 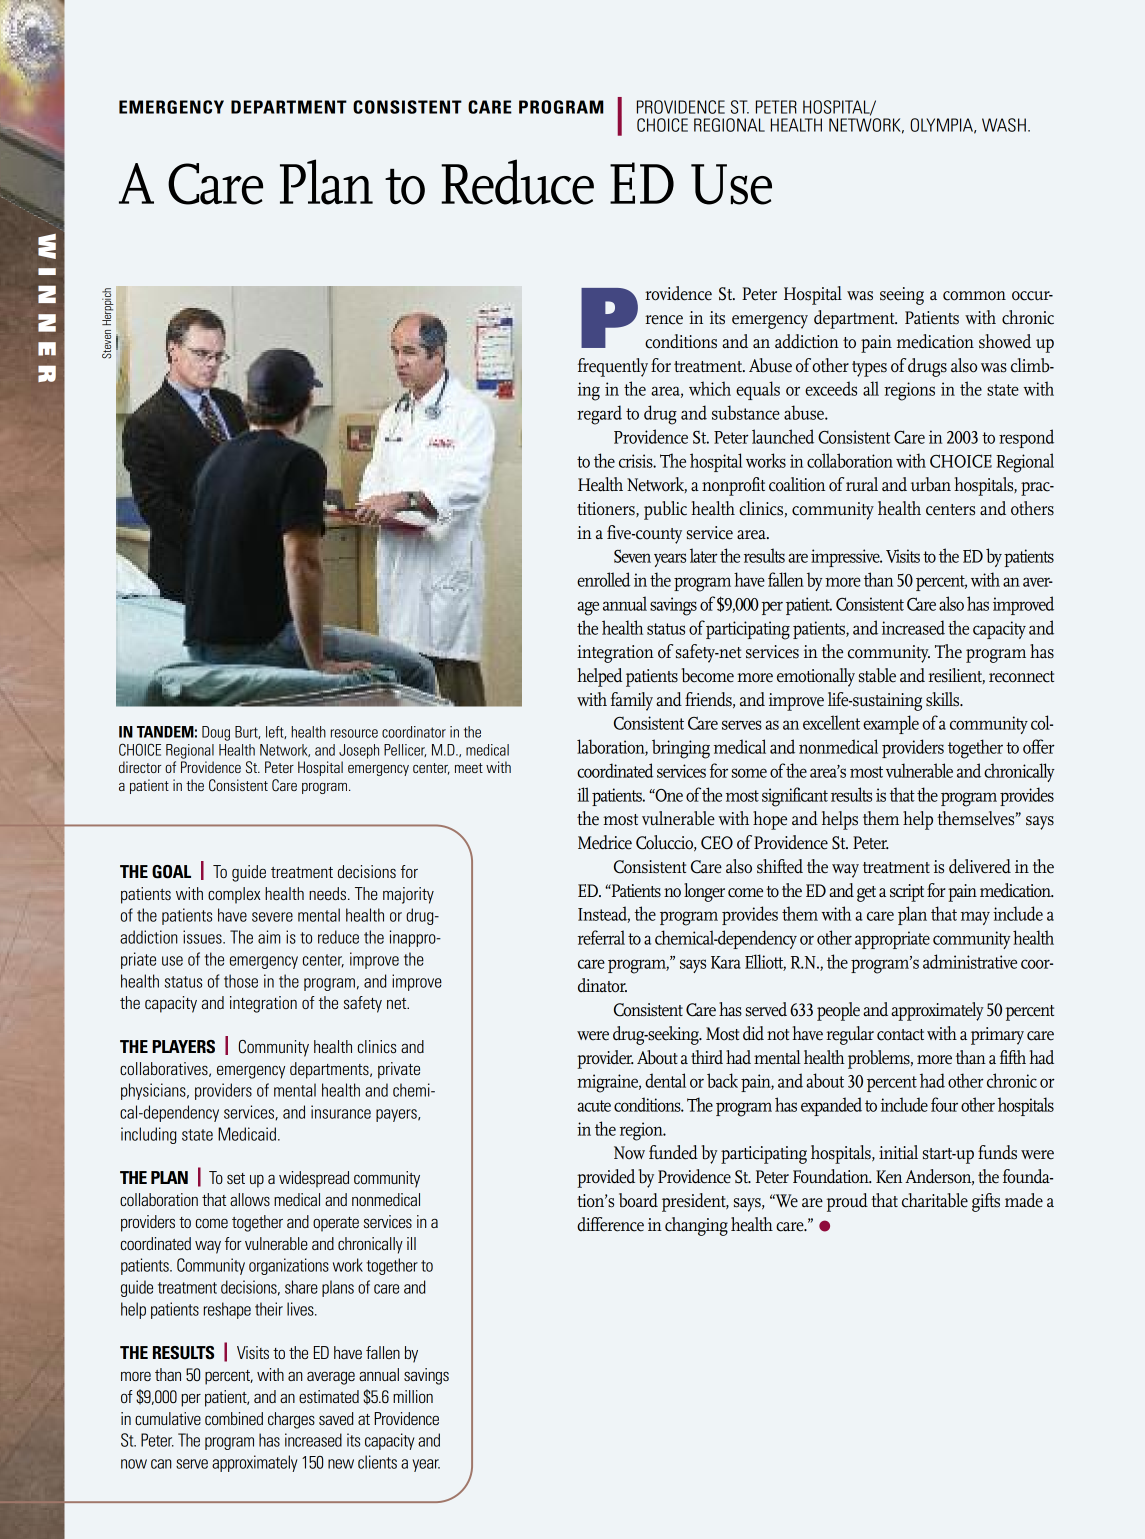 I want to click on Doug, so click(x=216, y=733).
